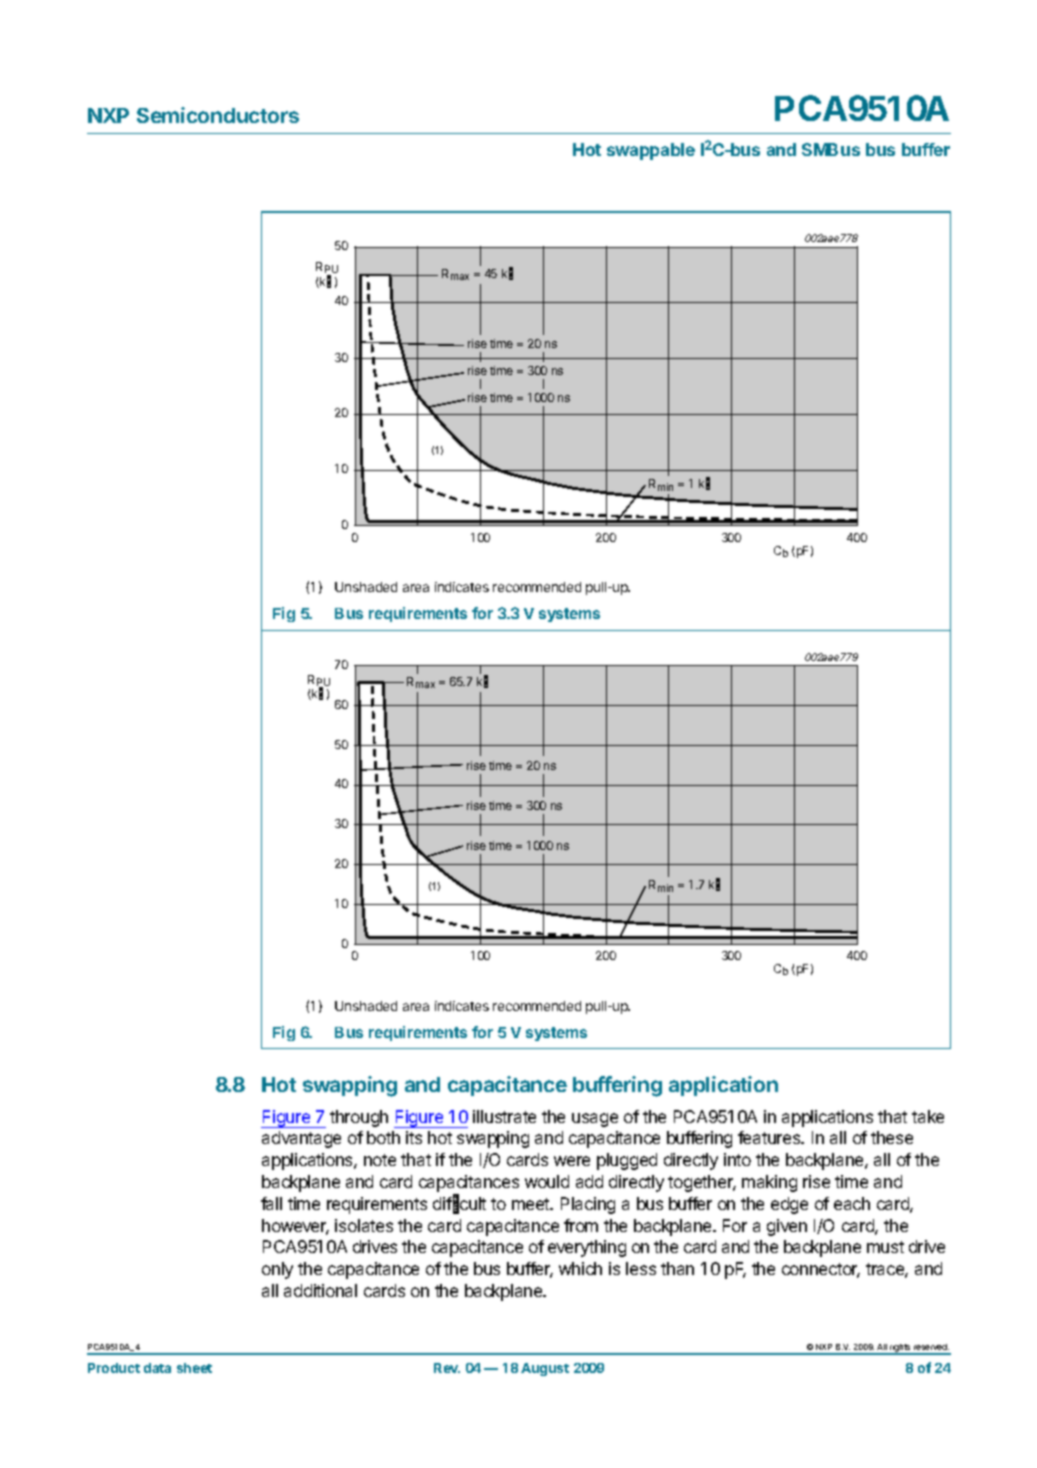 Image resolution: width=1037 pixels, height=1468 pixels. What do you see at coordinates (359, 1118) in the screenshot?
I see `through` at bounding box center [359, 1118].
